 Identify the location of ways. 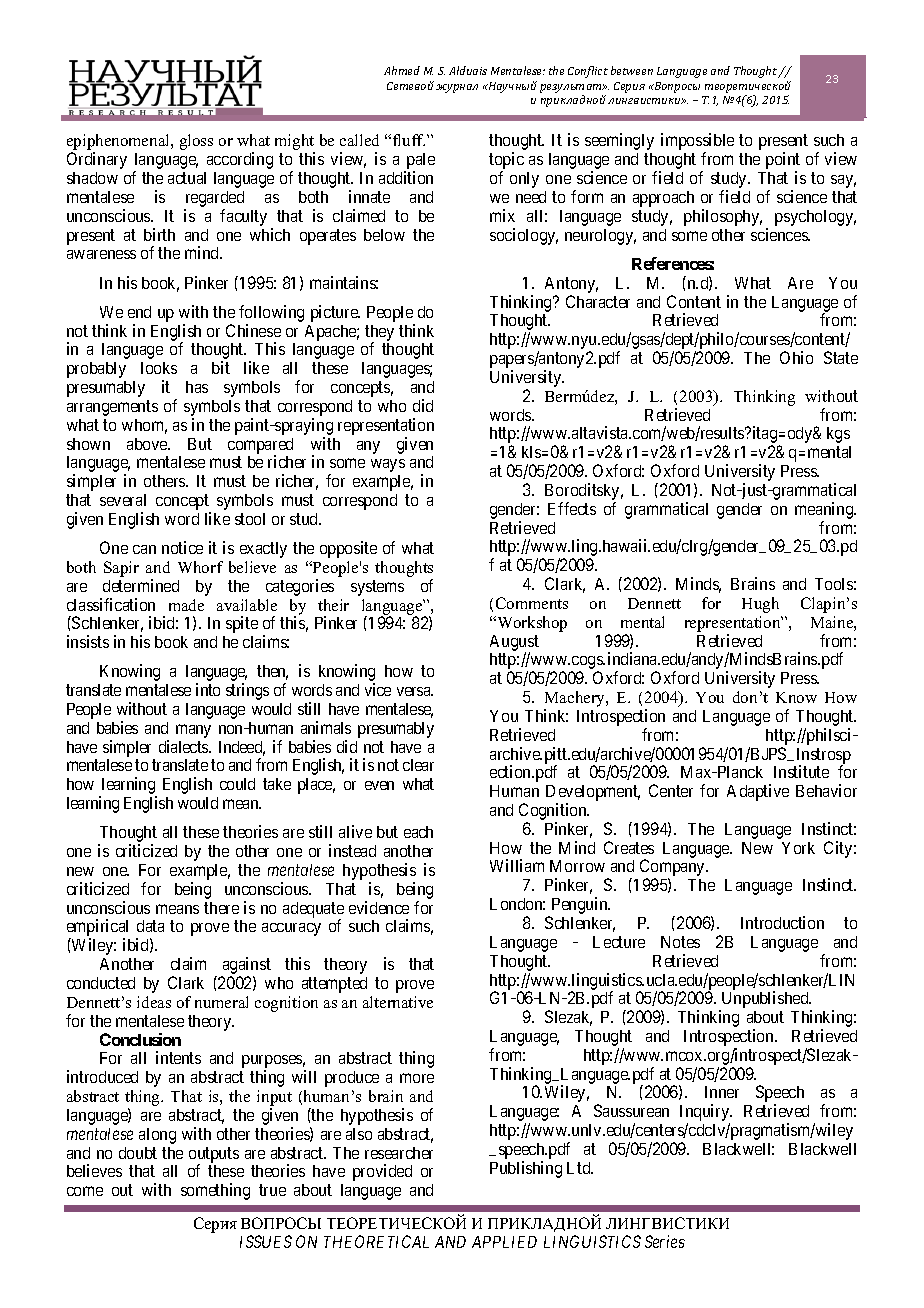
(388, 465).
